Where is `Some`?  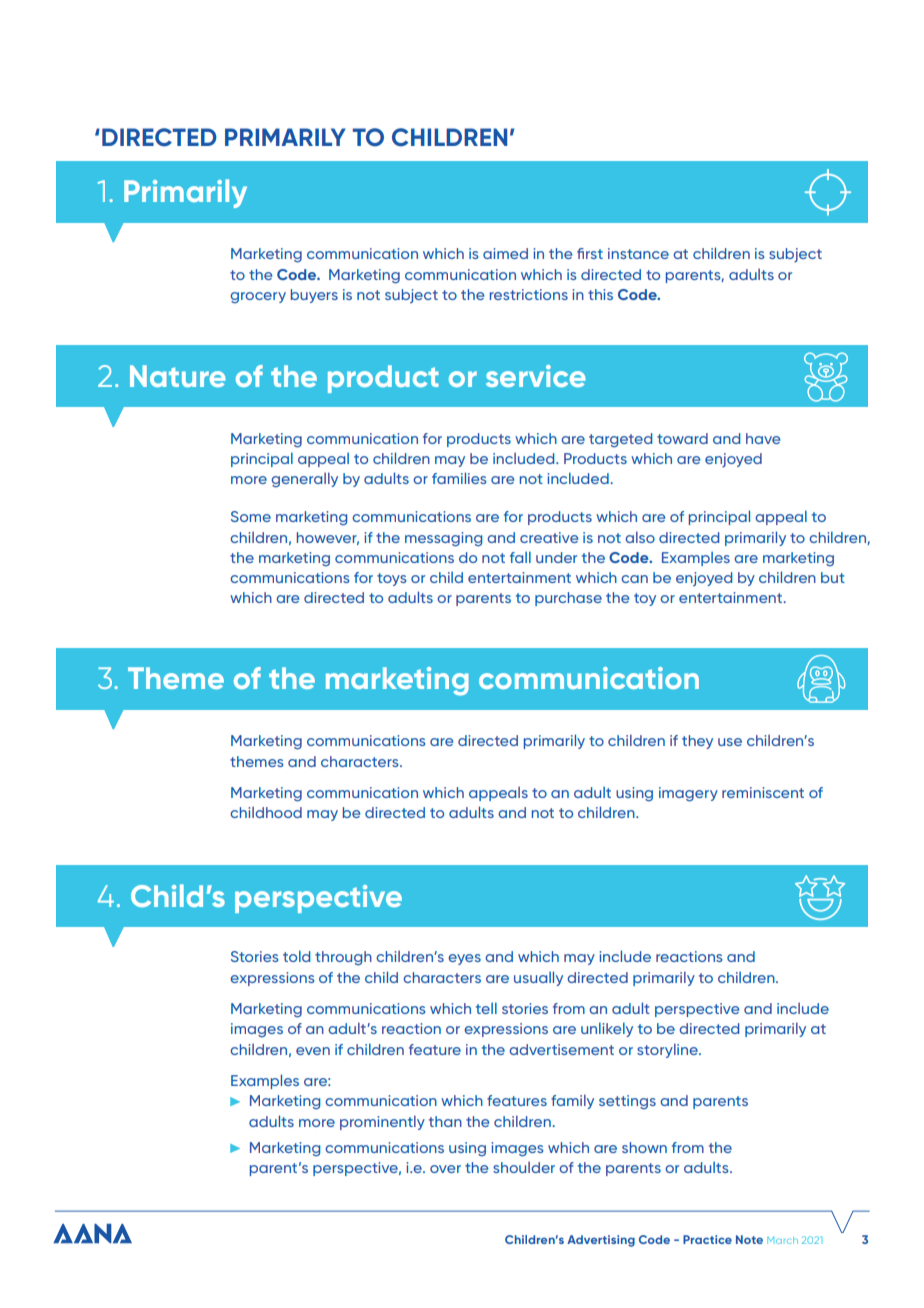 Some is located at coordinates (251, 516).
